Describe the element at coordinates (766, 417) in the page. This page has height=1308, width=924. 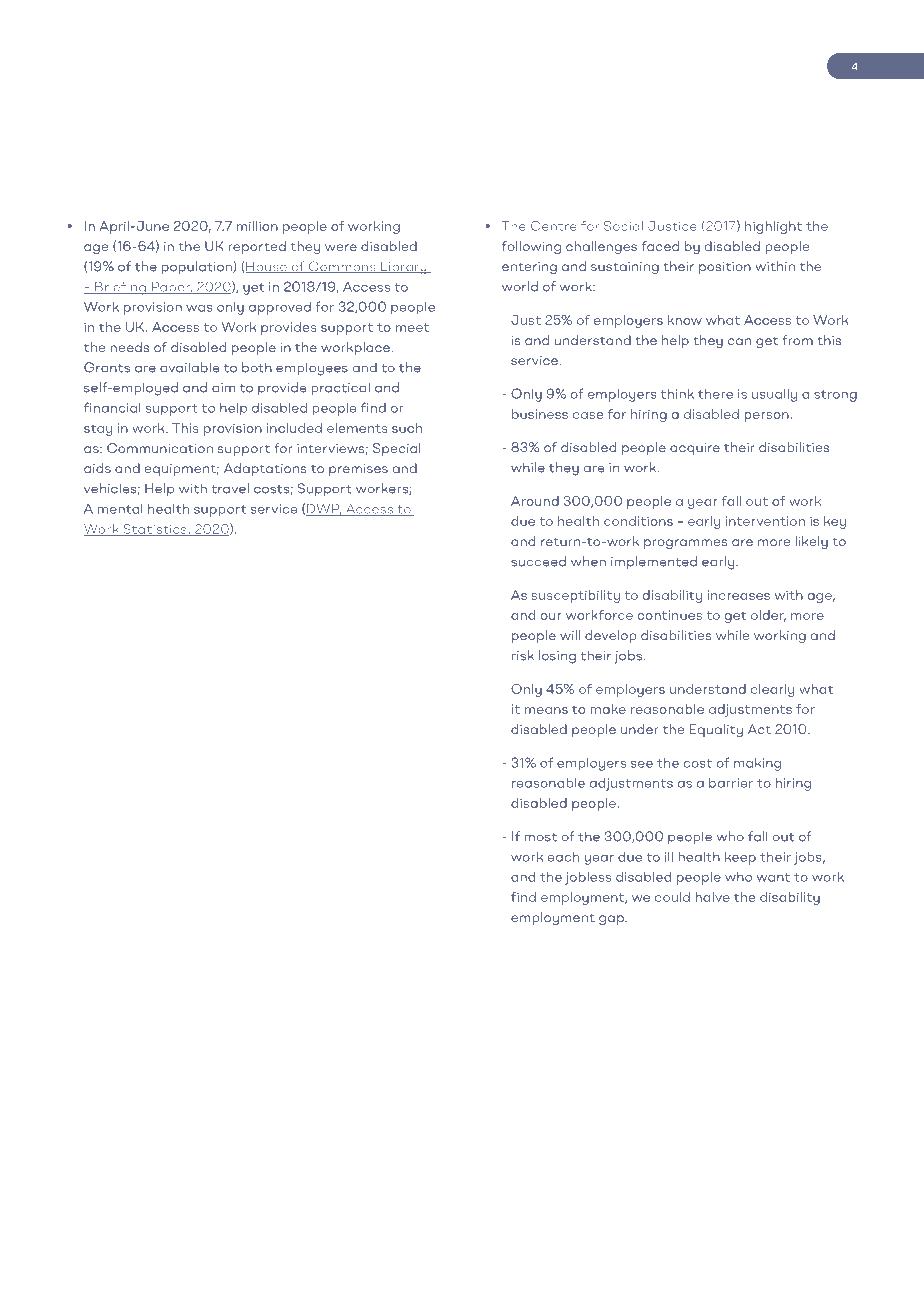
I see `person` at that location.
